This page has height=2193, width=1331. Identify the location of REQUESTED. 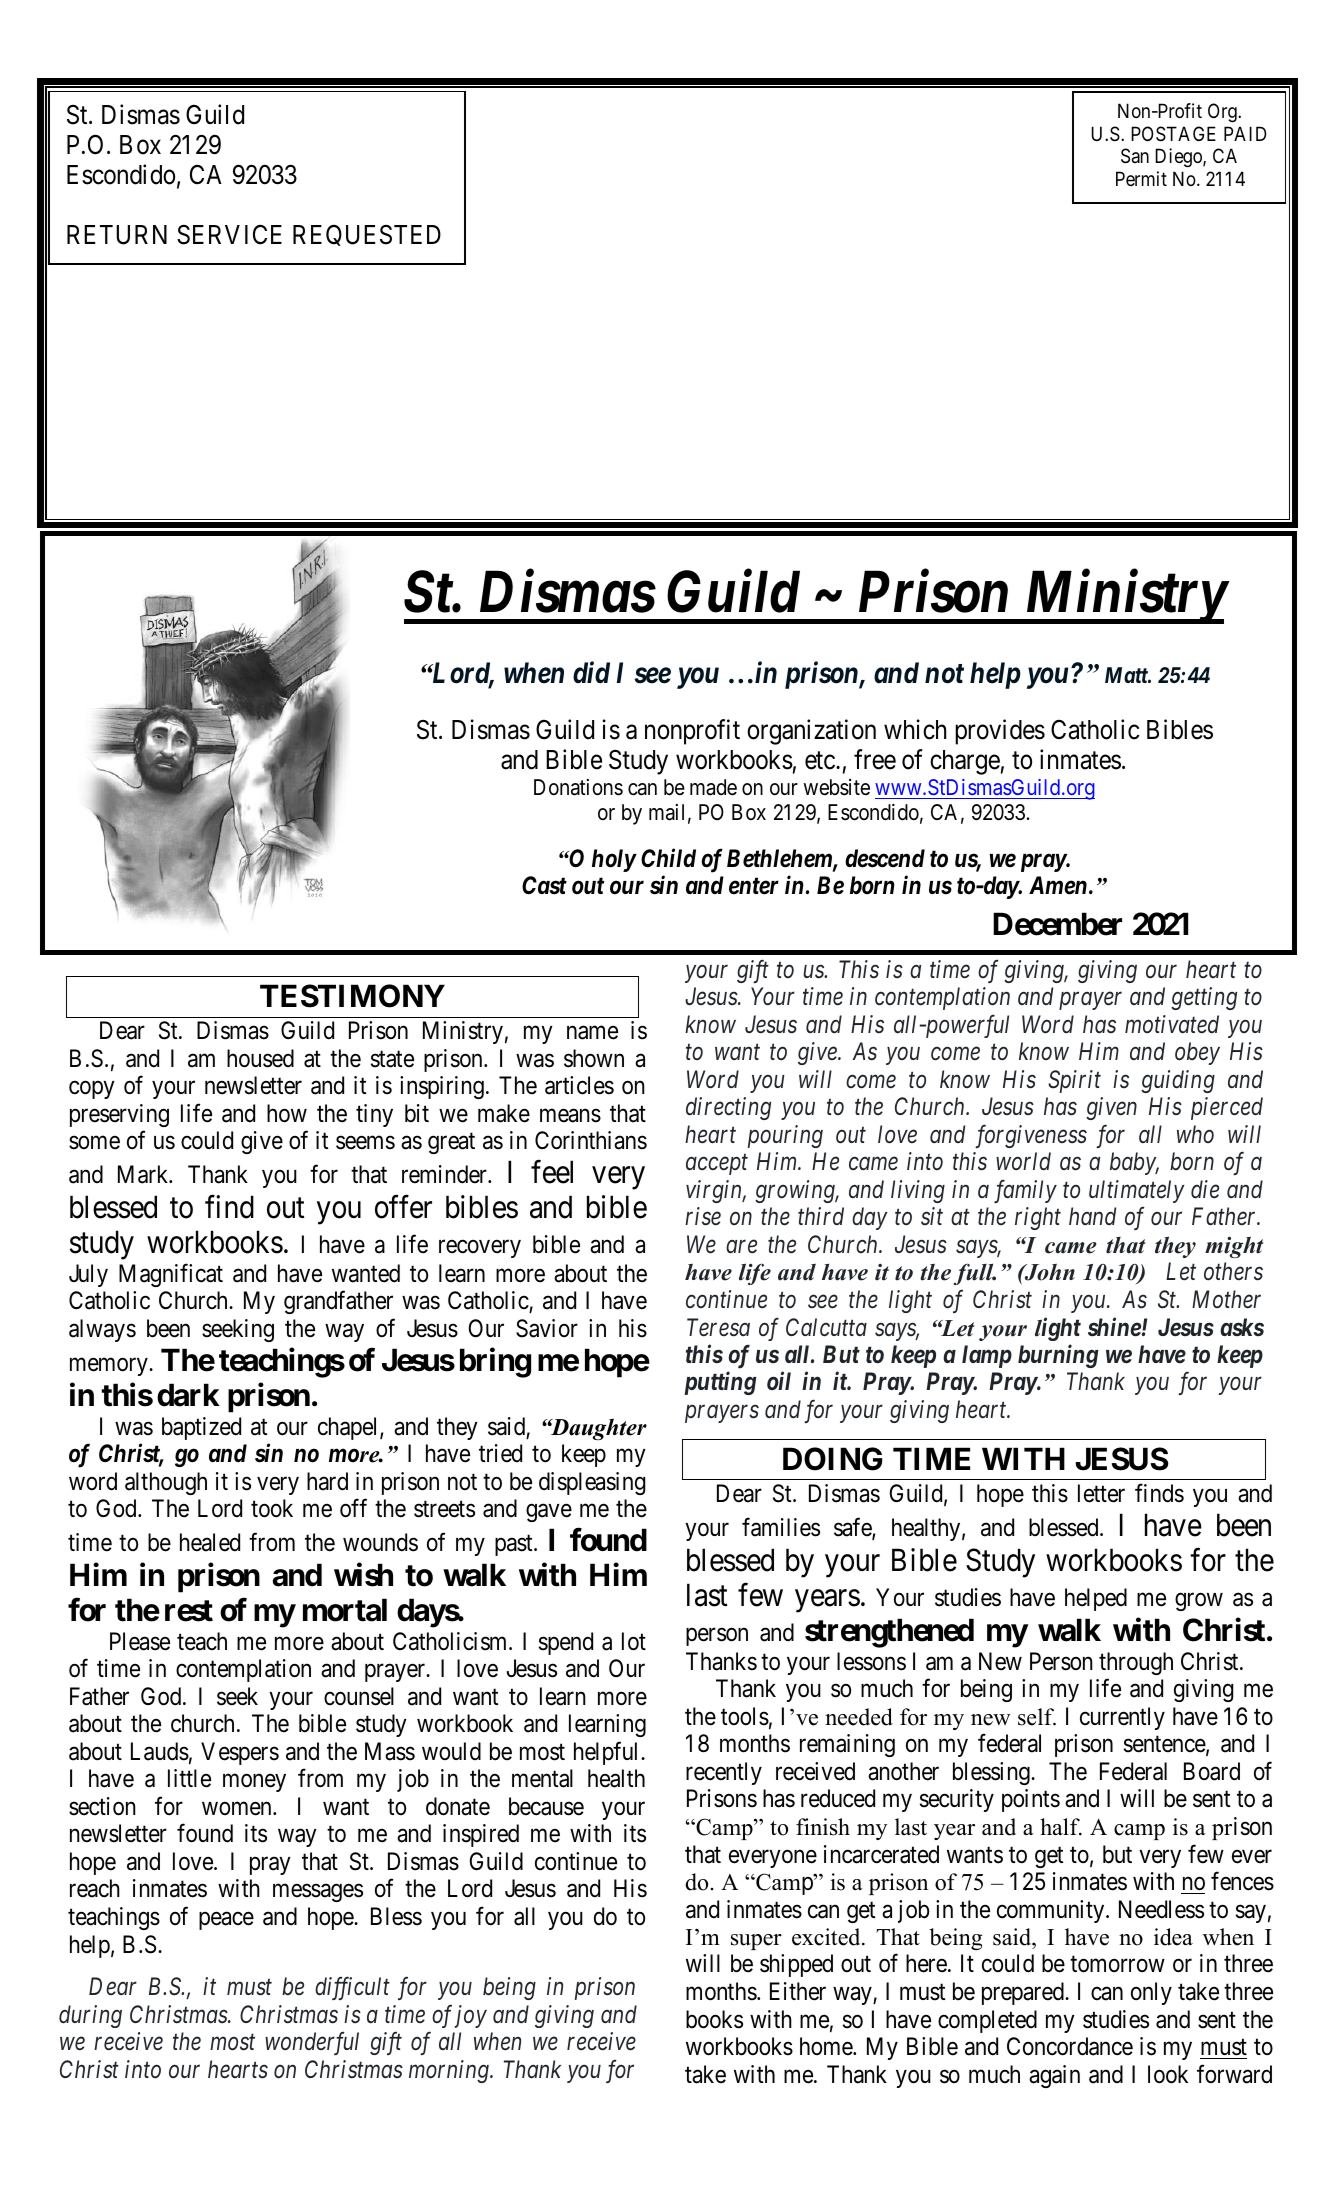
(367, 235).
